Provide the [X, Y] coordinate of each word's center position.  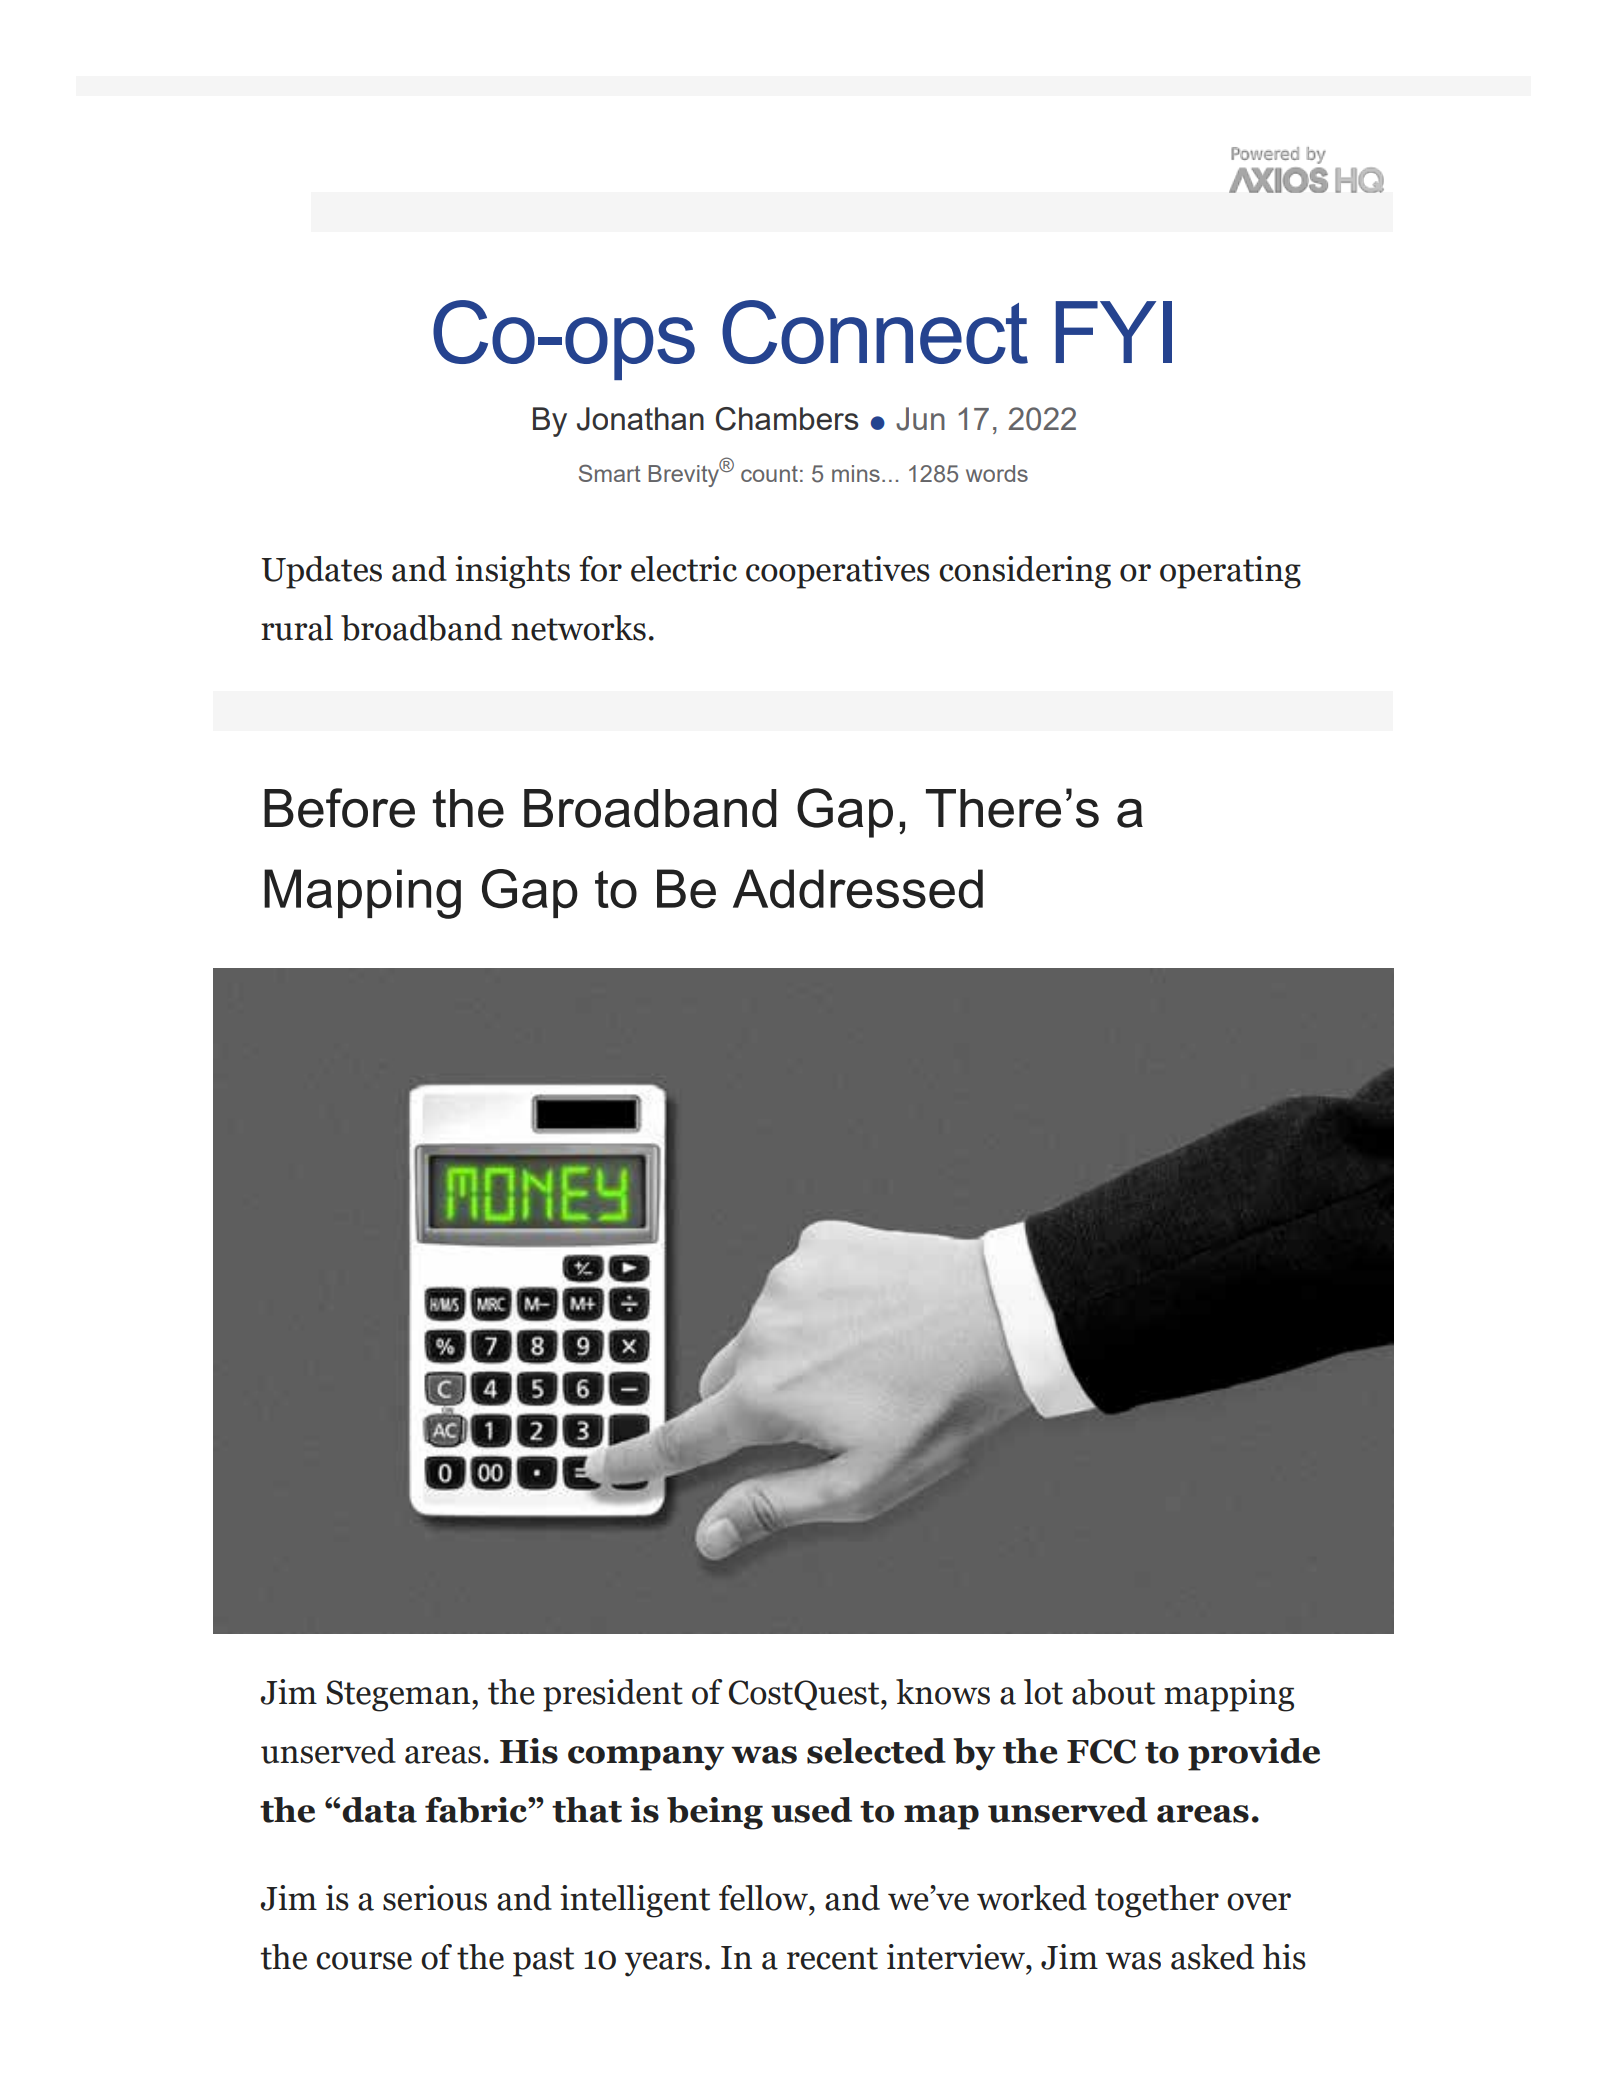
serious [435, 1898]
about [1113, 1692]
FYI [1114, 332]
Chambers [787, 419]
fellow [764, 1898]
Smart [610, 473]
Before [339, 808]
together [1157, 1901]
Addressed [858, 889]
